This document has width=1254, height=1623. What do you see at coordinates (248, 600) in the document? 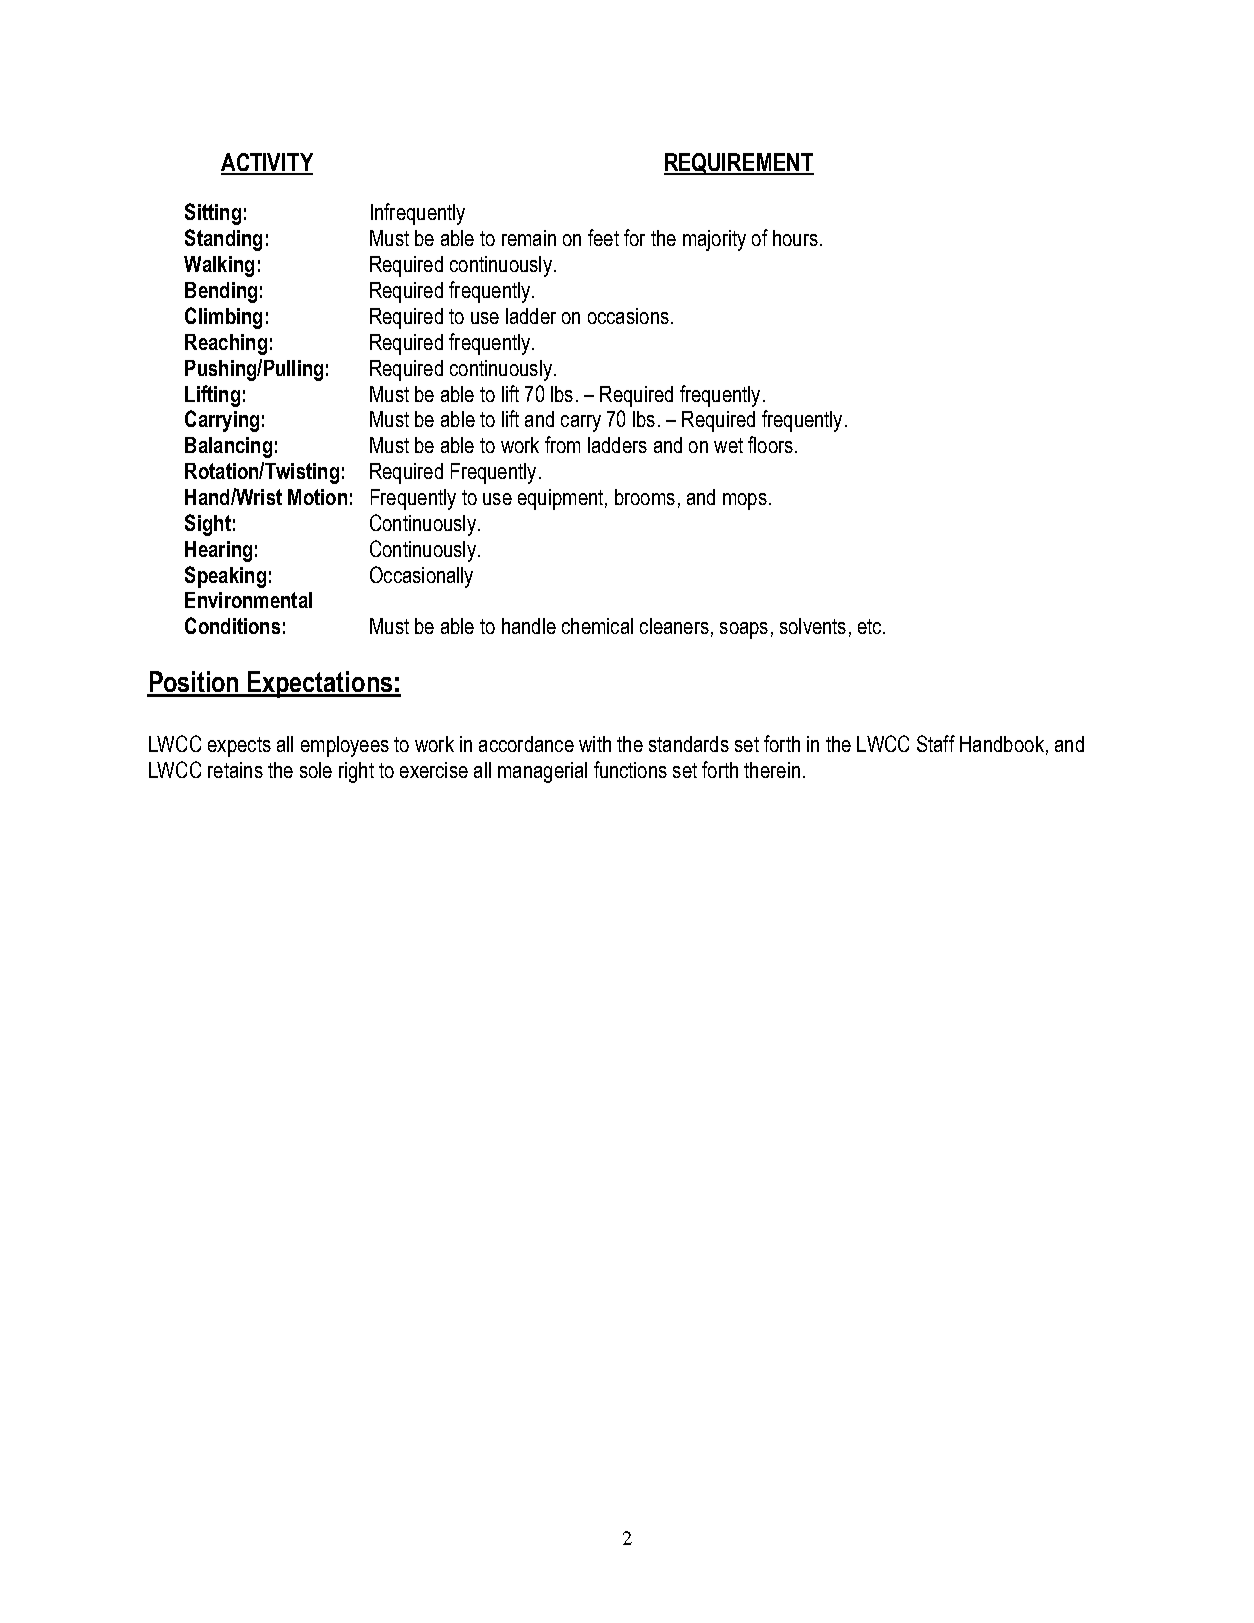
I see `Environmental` at bounding box center [248, 600].
